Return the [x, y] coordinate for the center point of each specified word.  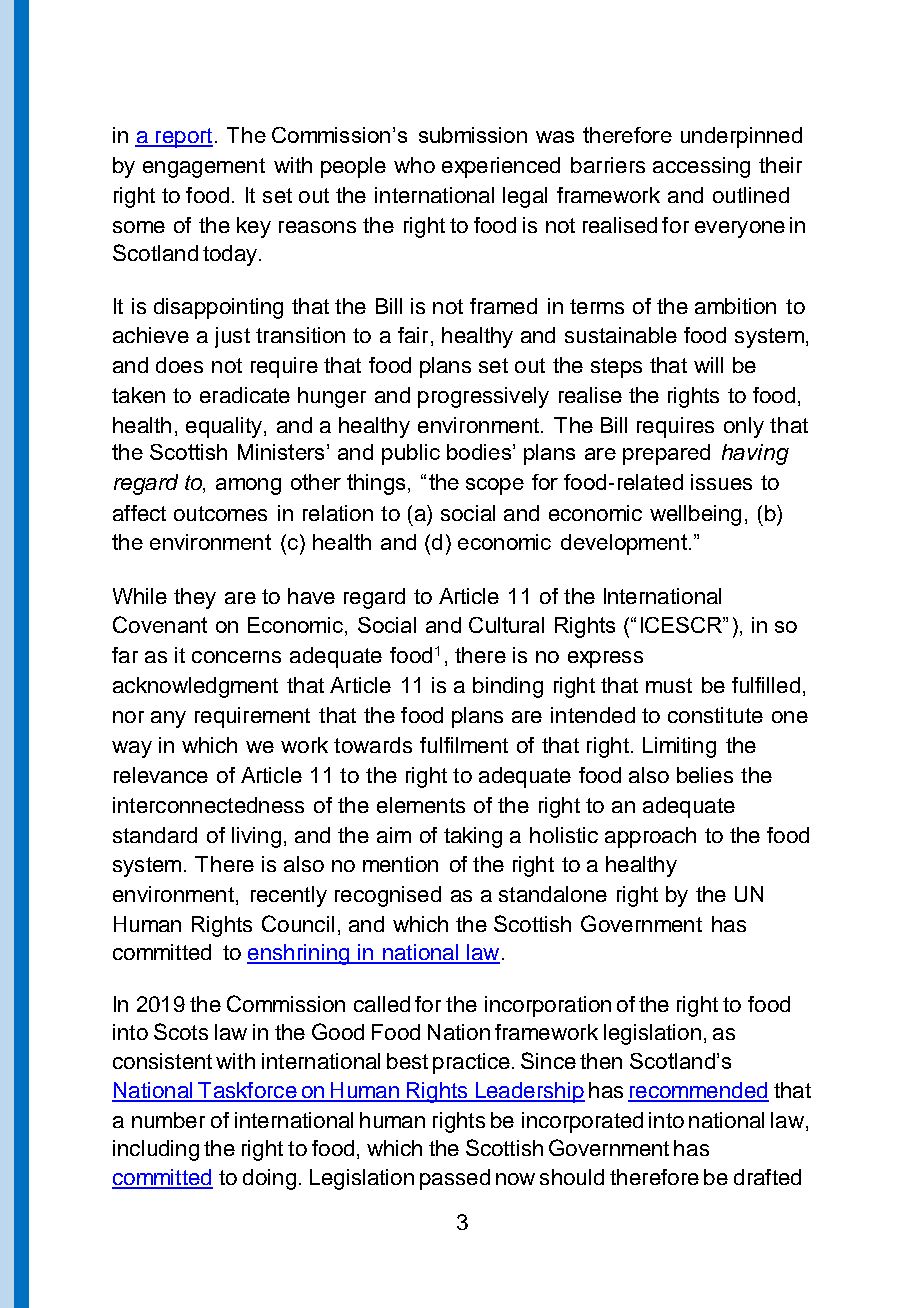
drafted [767, 1177]
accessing [701, 167]
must [669, 685]
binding [508, 687]
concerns [236, 657]
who [414, 165]
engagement [204, 168]
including [156, 1150]
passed [455, 1179]
